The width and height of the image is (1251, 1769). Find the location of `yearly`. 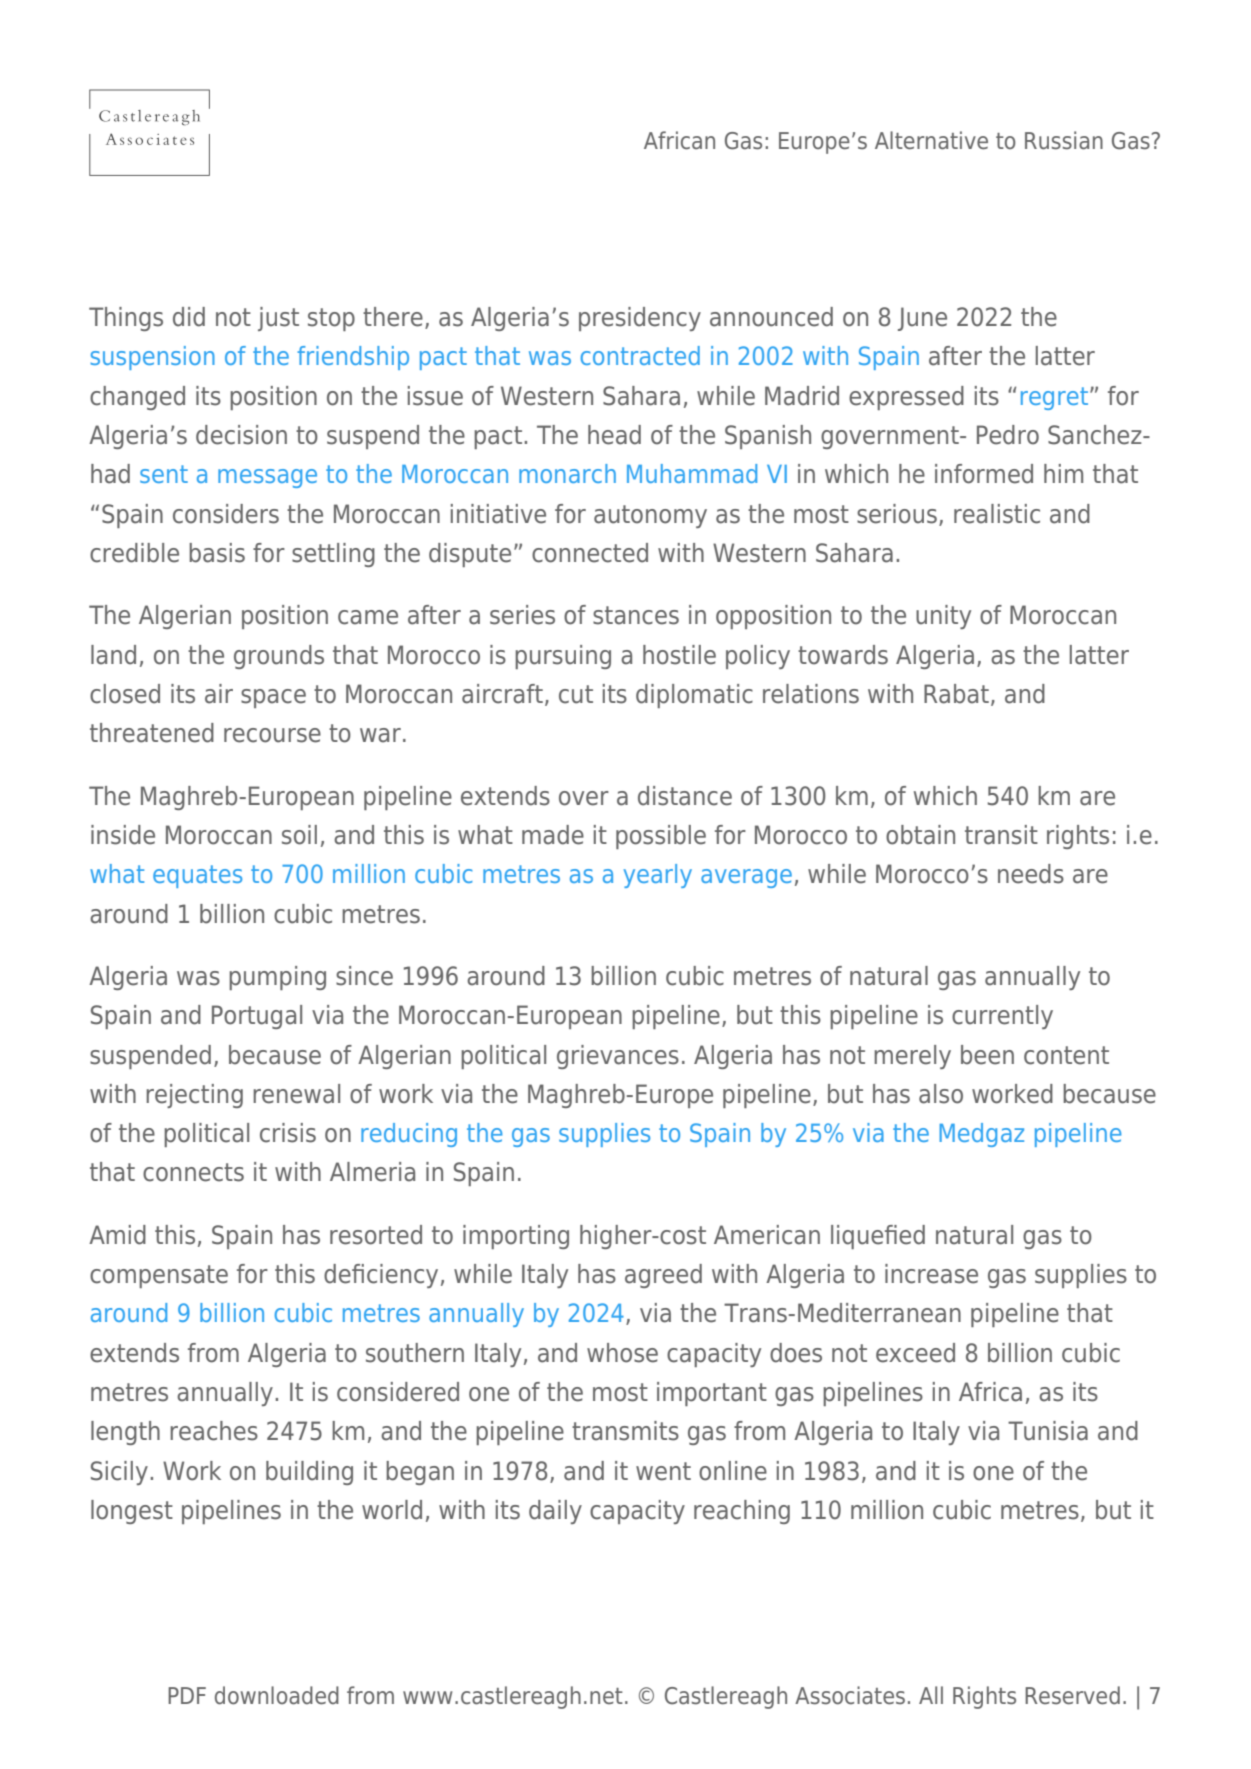

yearly is located at coordinates (658, 876).
